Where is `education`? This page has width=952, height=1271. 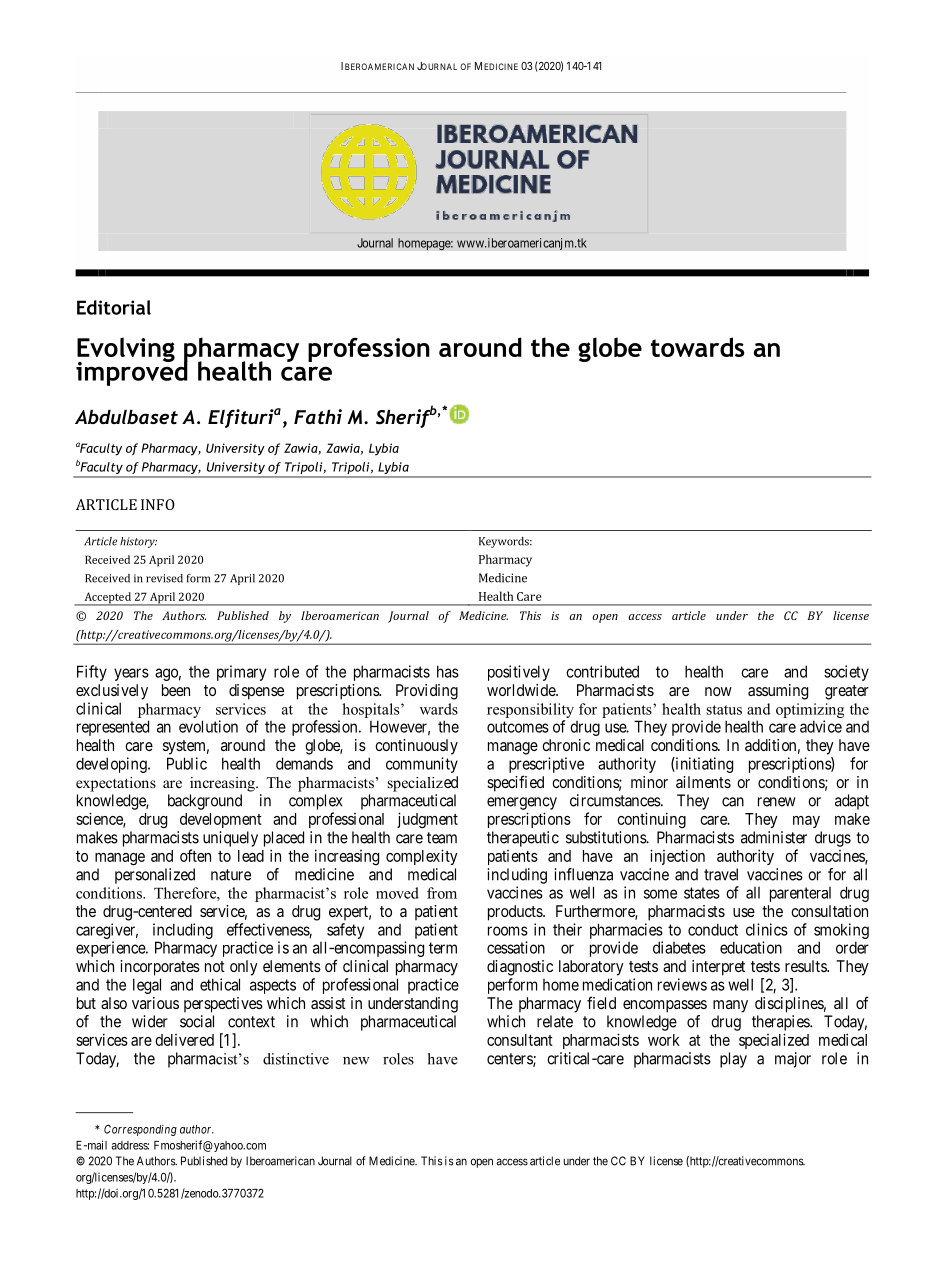
education is located at coordinates (751, 947).
